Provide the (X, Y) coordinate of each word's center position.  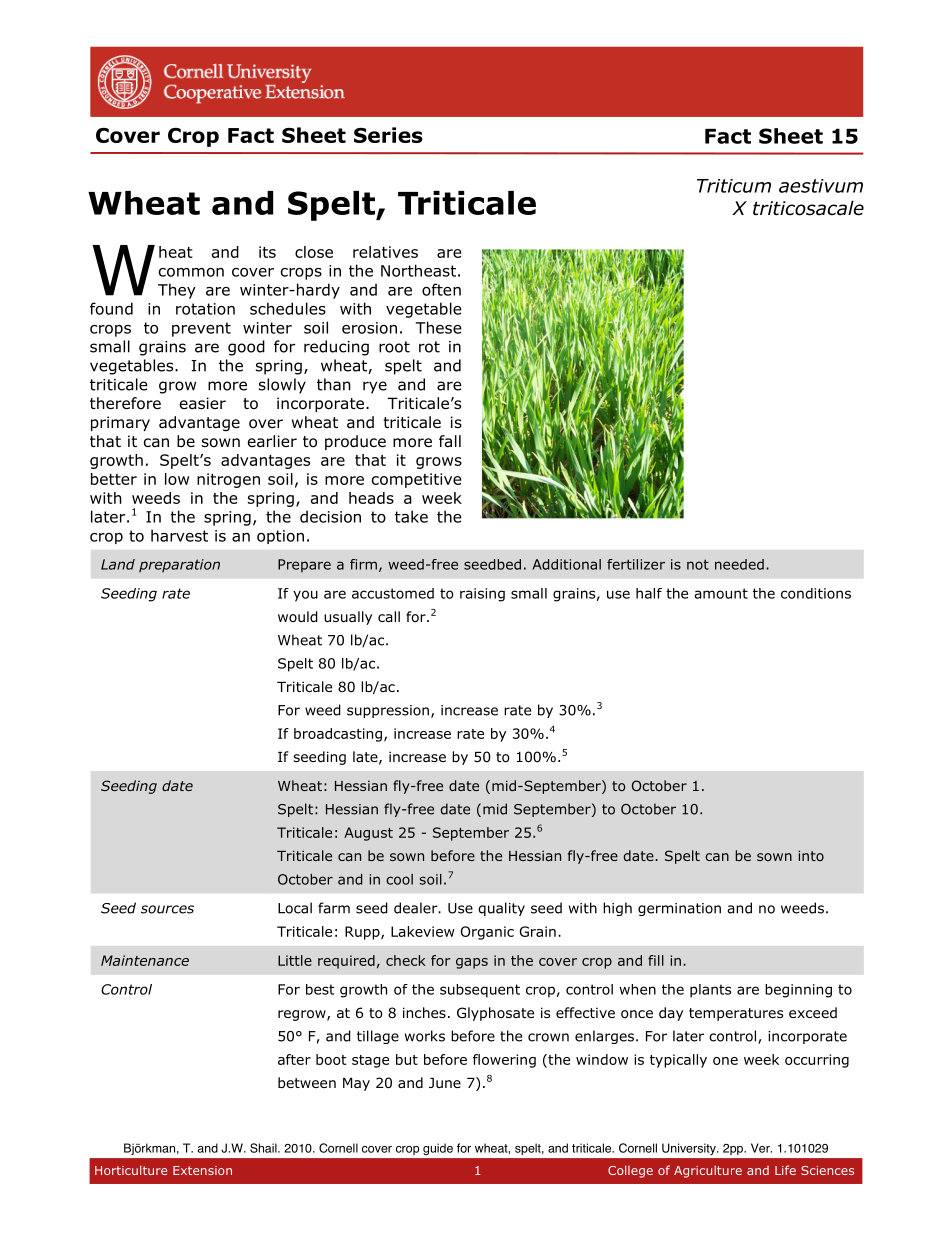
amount (721, 593)
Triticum (734, 186)
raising (482, 595)
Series (388, 135)
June (445, 1083)
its (267, 252)
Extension (202, 1170)
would (298, 617)
